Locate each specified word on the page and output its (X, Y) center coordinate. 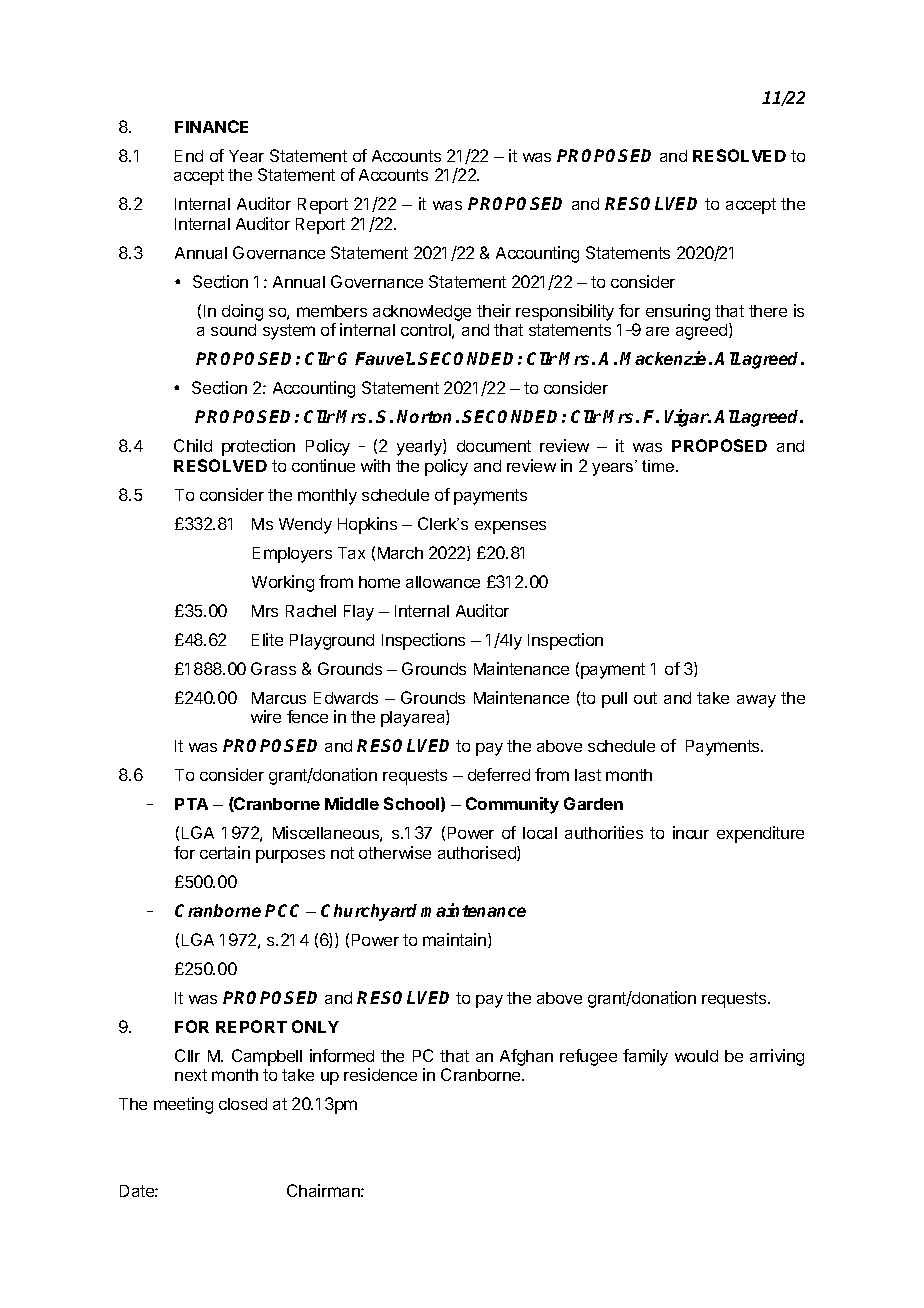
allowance (443, 582)
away (756, 701)
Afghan (526, 1057)
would (696, 1056)
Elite (267, 639)
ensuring (678, 312)
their (494, 310)
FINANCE (211, 126)
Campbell (267, 1057)
